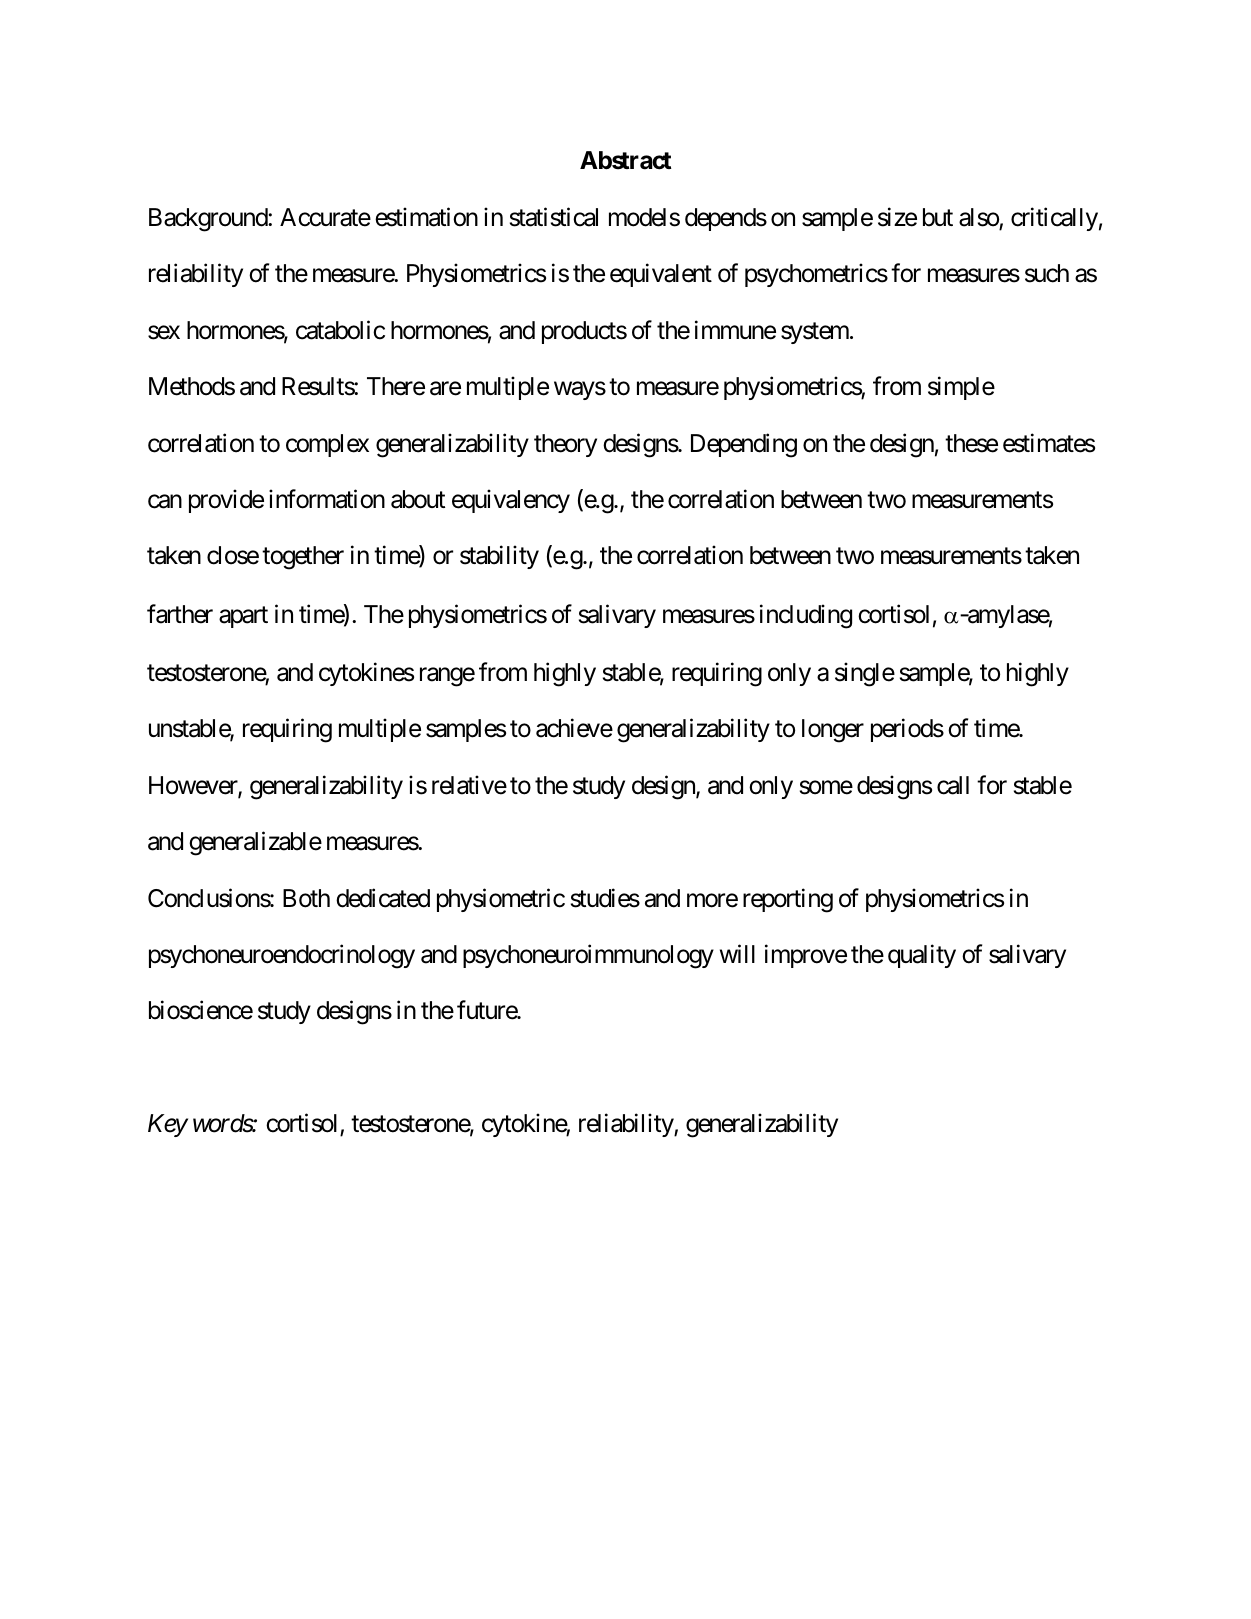 Image resolution: width=1251 pixels, height=1619 pixels. Describe the element at coordinates (209, 220) in the screenshot. I see `Background` at that location.
